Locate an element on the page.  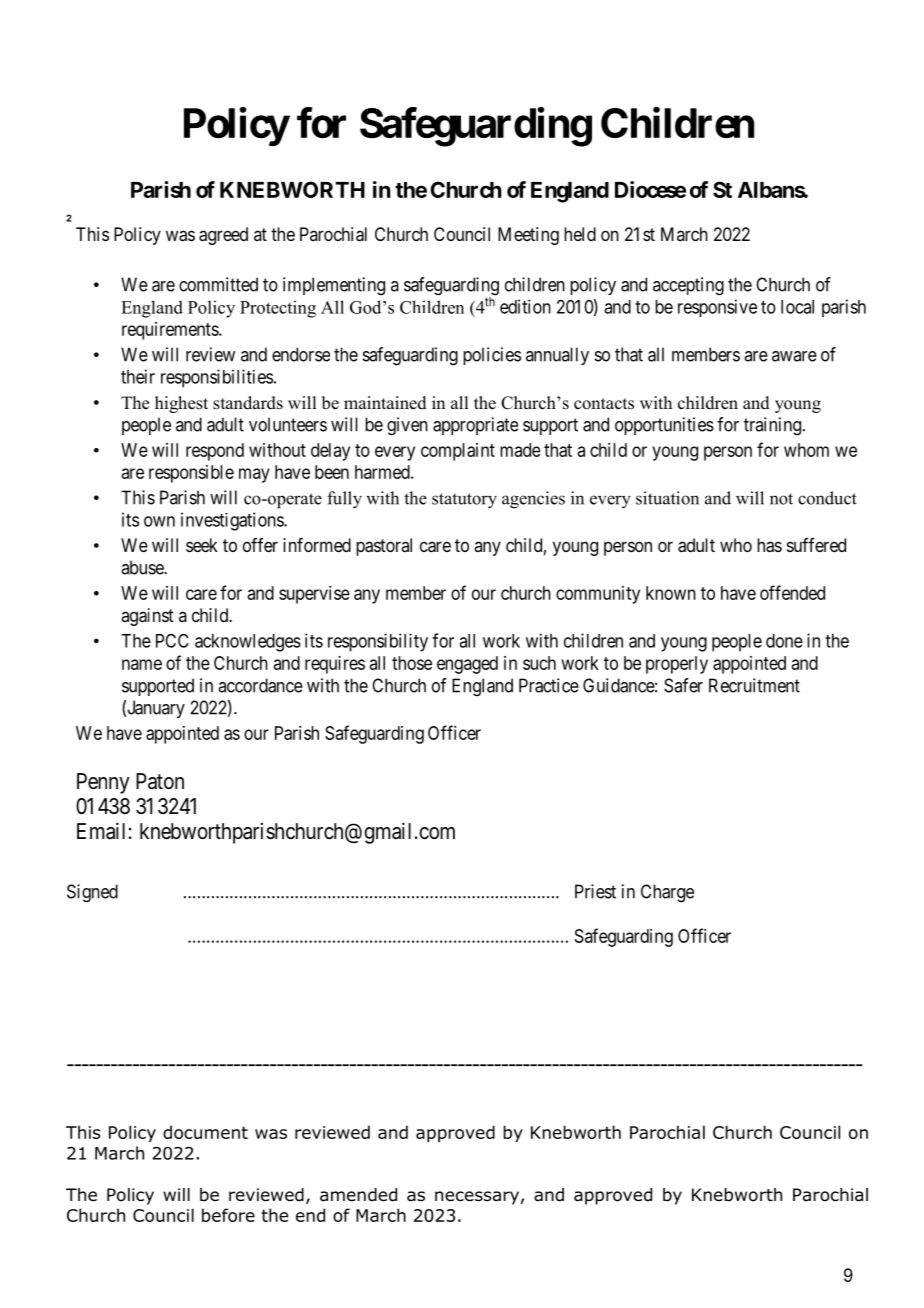
committed is located at coordinates (218, 284).
